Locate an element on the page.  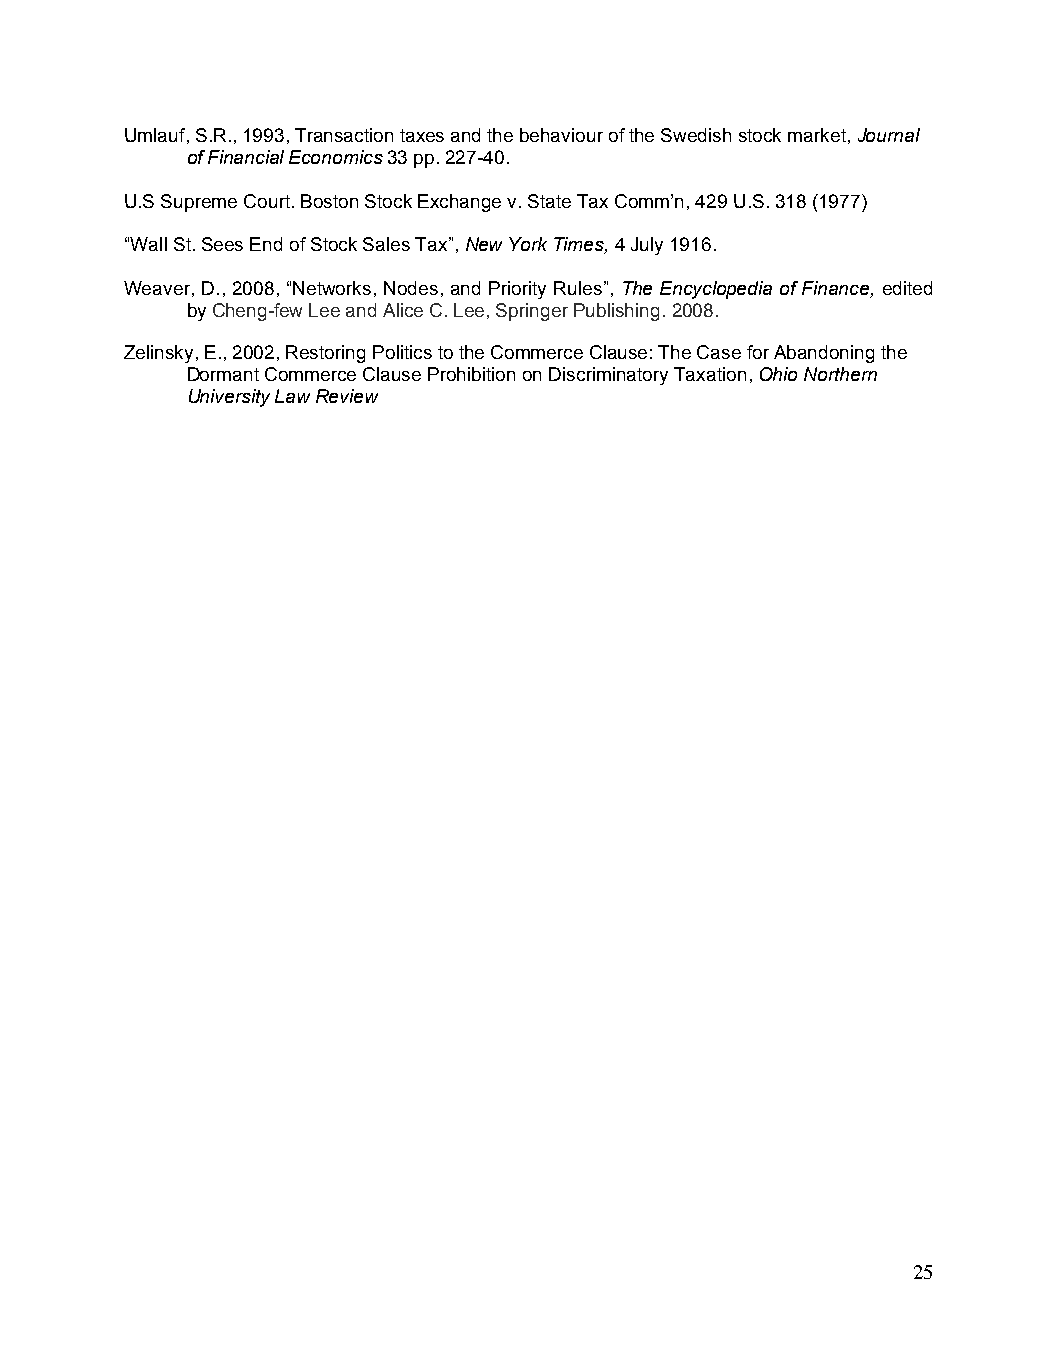
Sees is located at coordinates (222, 244).
